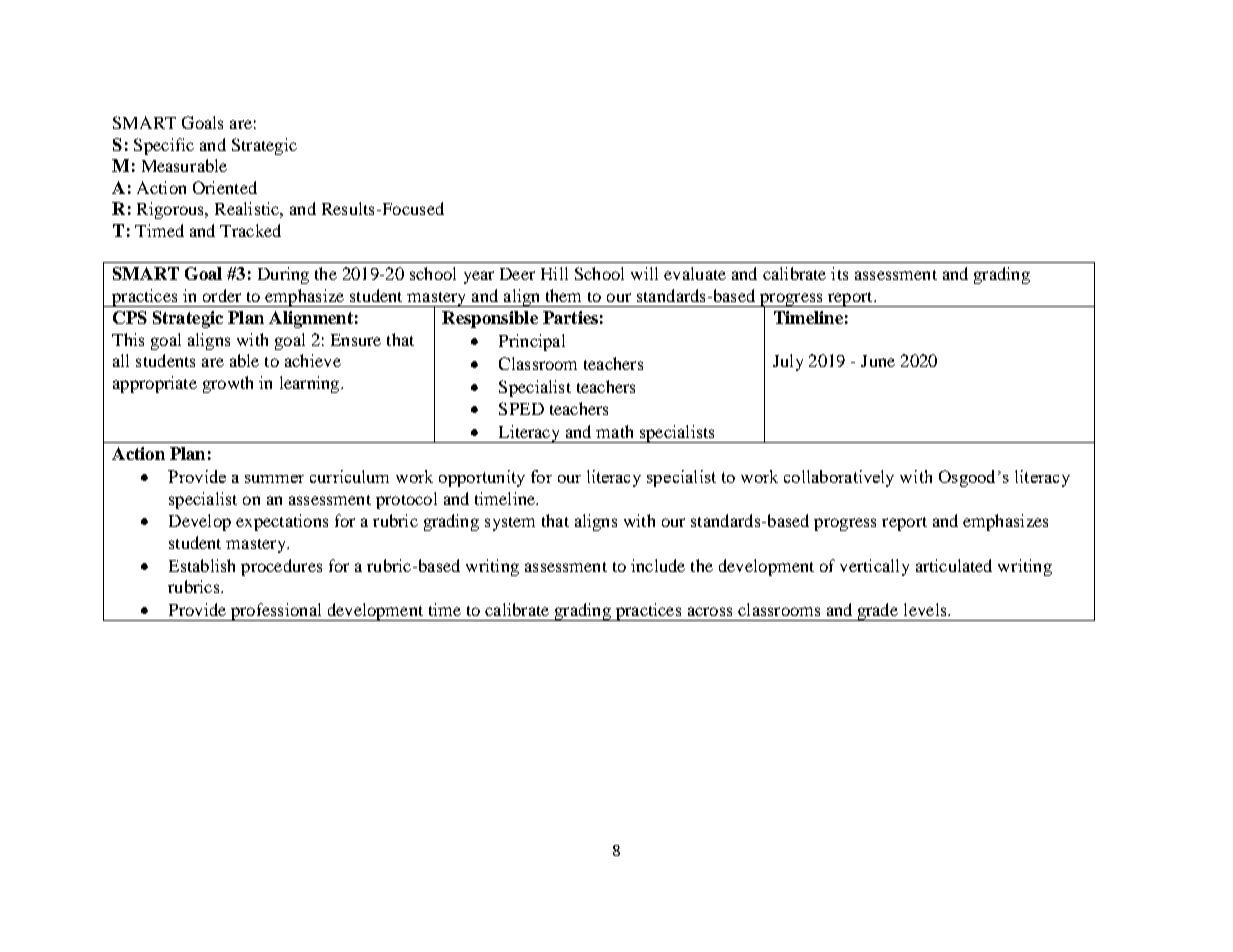 The image size is (1233, 952). What do you see at coordinates (563, 295) in the document?
I see `them` at bounding box center [563, 295].
